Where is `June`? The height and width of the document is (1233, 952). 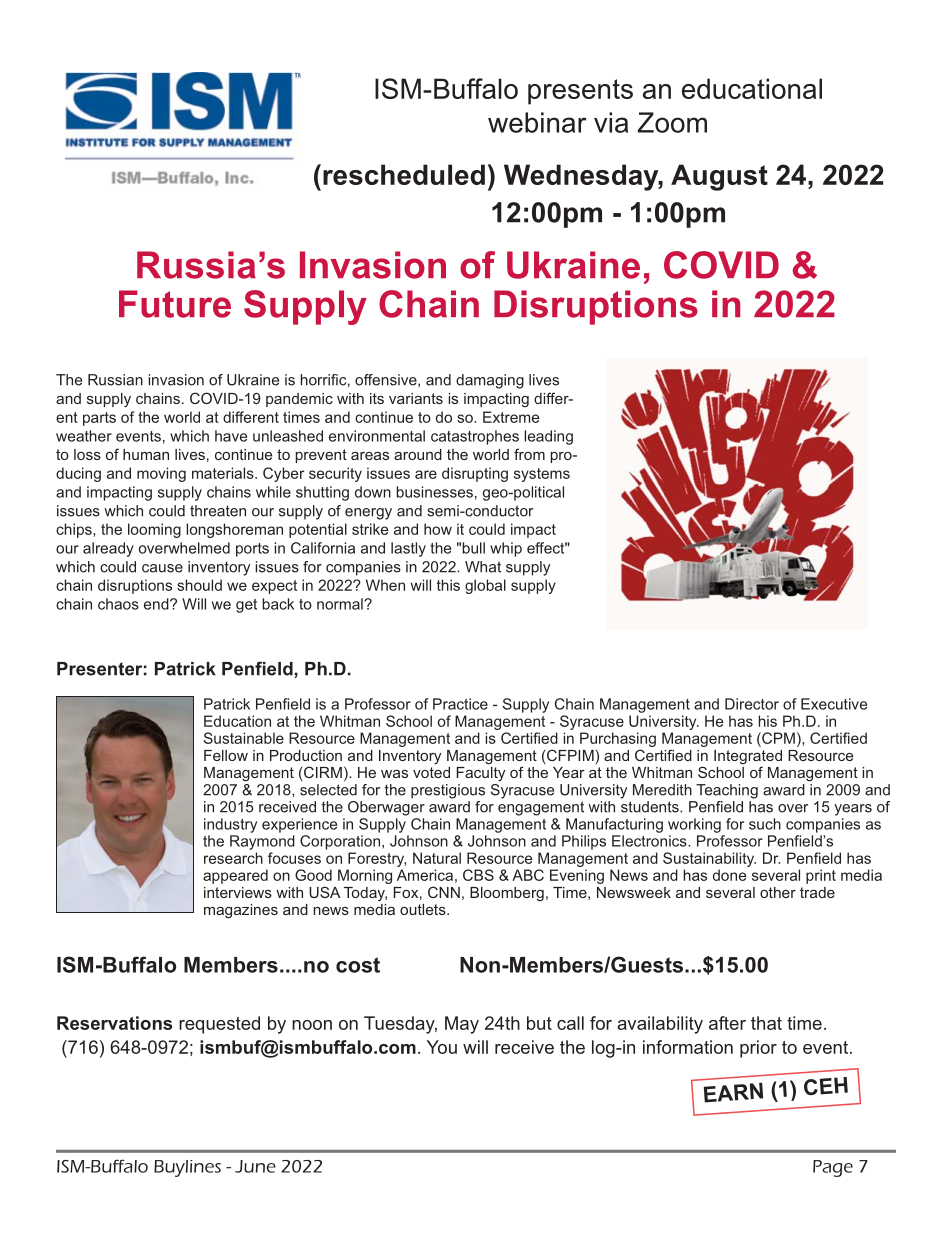
June is located at coordinates (255, 1166).
